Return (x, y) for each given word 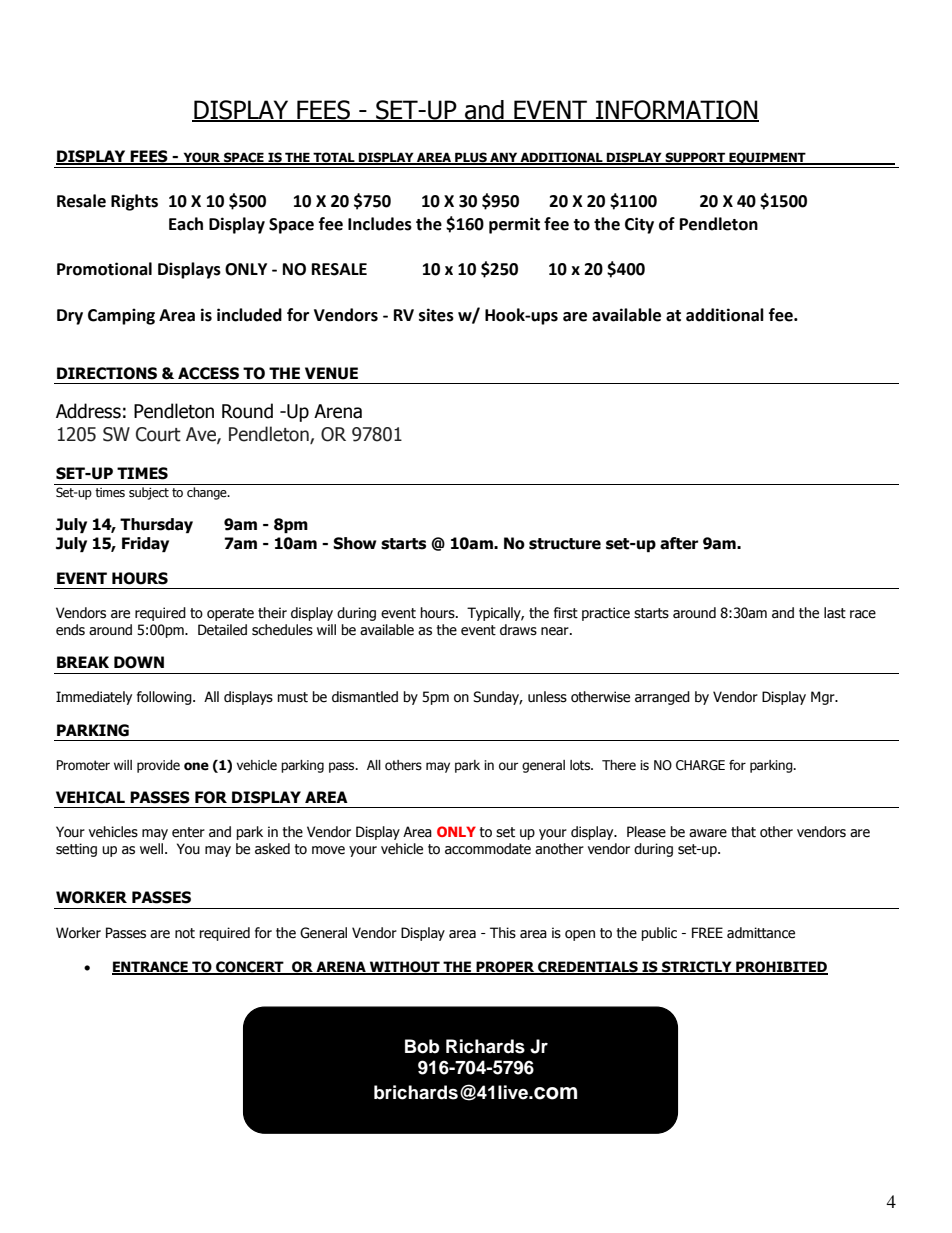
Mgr (824, 698)
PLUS (471, 158)
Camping (121, 316)
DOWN (139, 662)
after (679, 543)
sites (436, 315)
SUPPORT (695, 158)
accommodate (488, 849)
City (639, 225)
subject (149, 493)
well (153, 849)
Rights (134, 202)
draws (518, 630)
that (743, 832)
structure (565, 544)
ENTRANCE (151, 968)
